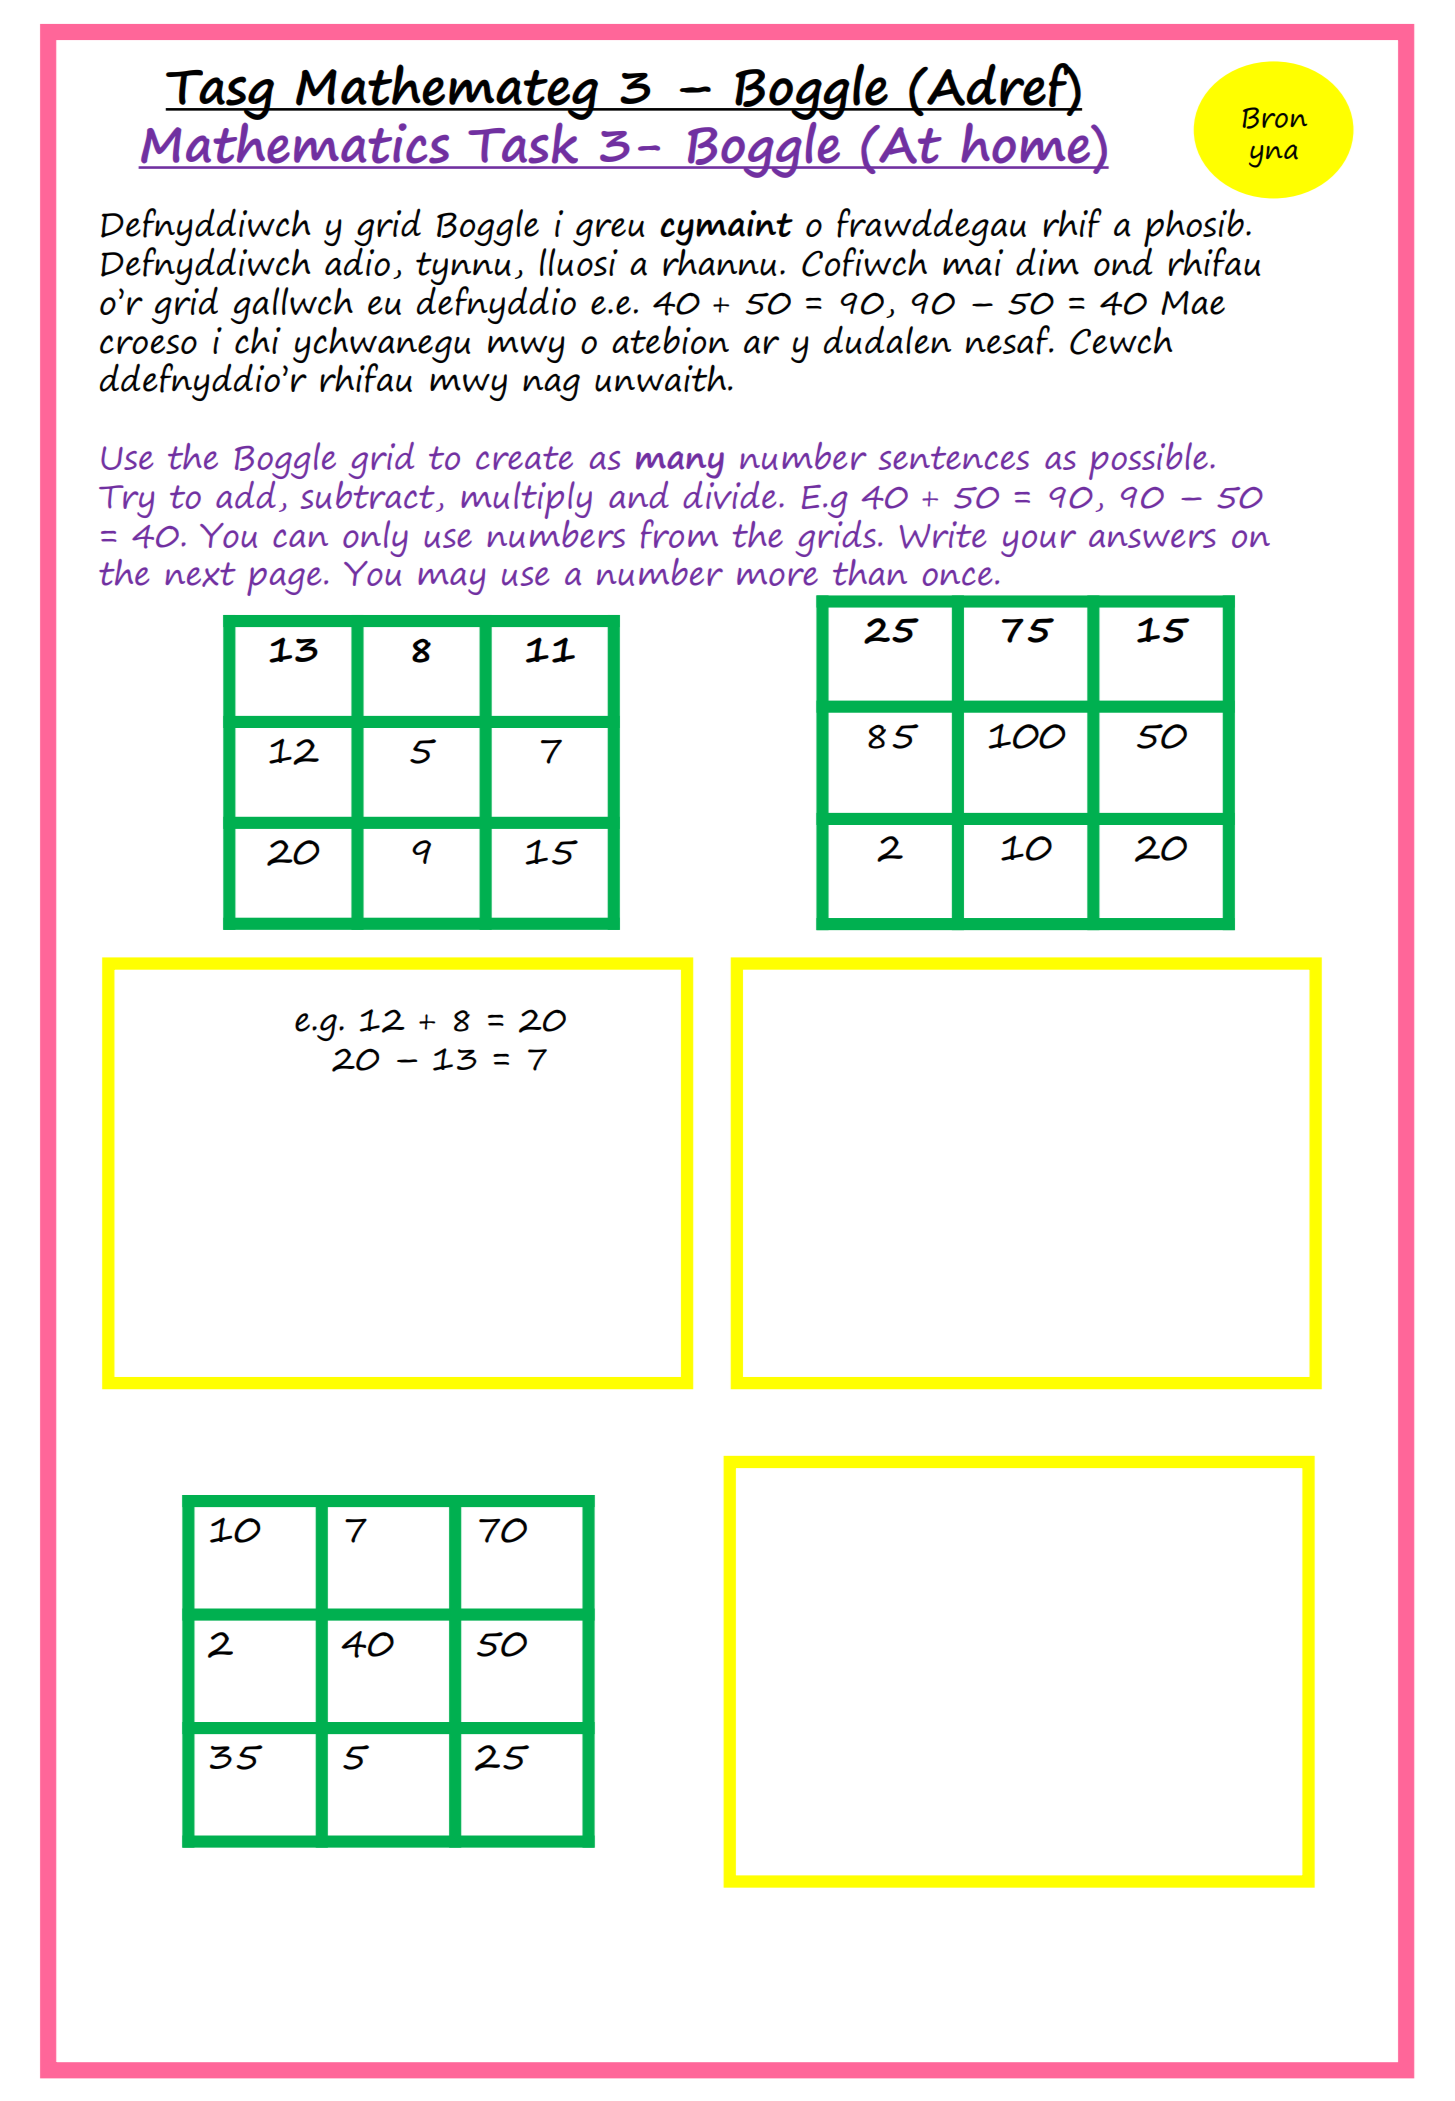 The width and height of the document is (1455, 2101). I want to click on Bron, so click(1275, 118).
